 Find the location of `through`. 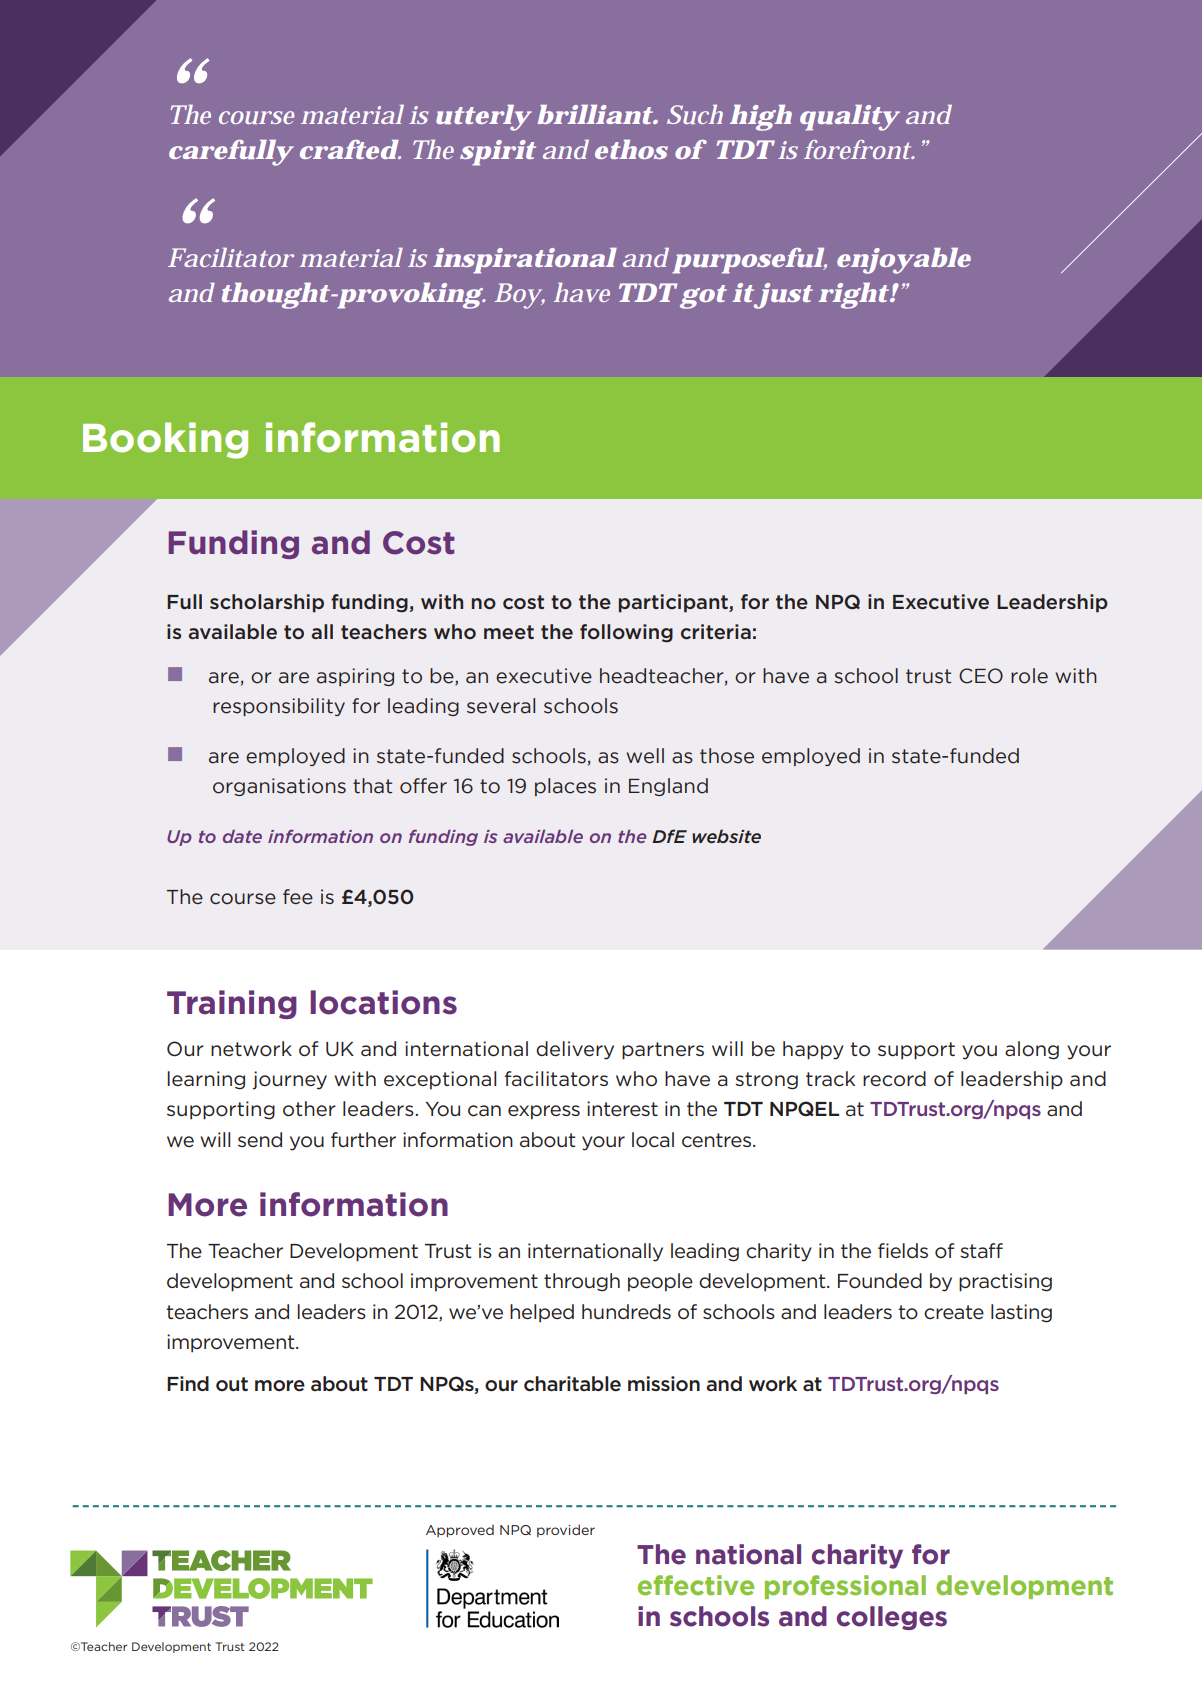

through is located at coordinates (582, 1282).
